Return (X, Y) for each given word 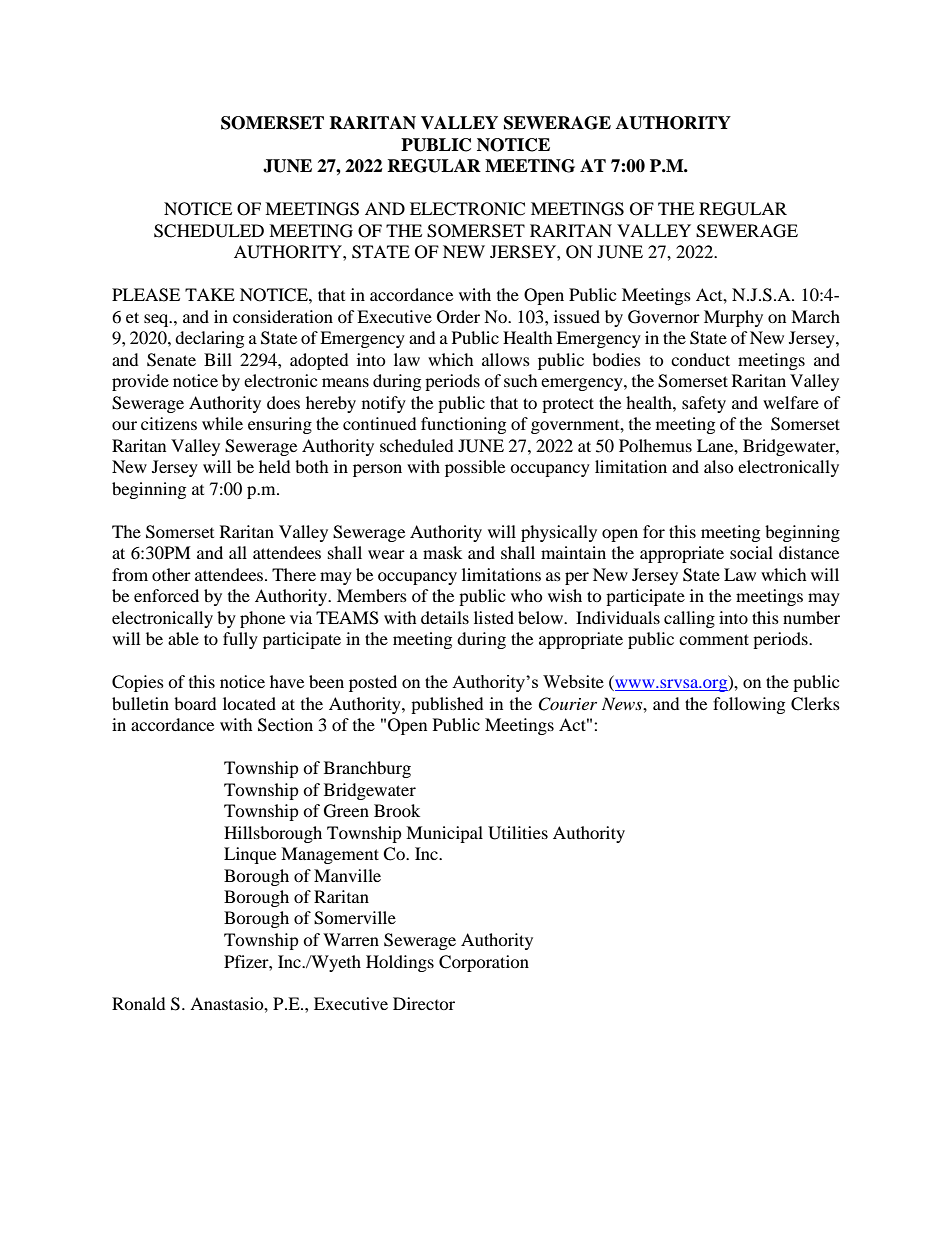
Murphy (733, 318)
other (171, 574)
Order (458, 317)
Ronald (139, 1003)
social (751, 552)
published (447, 705)
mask (442, 552)
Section (285, 725)
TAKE (210, 294)
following (749, 705)
